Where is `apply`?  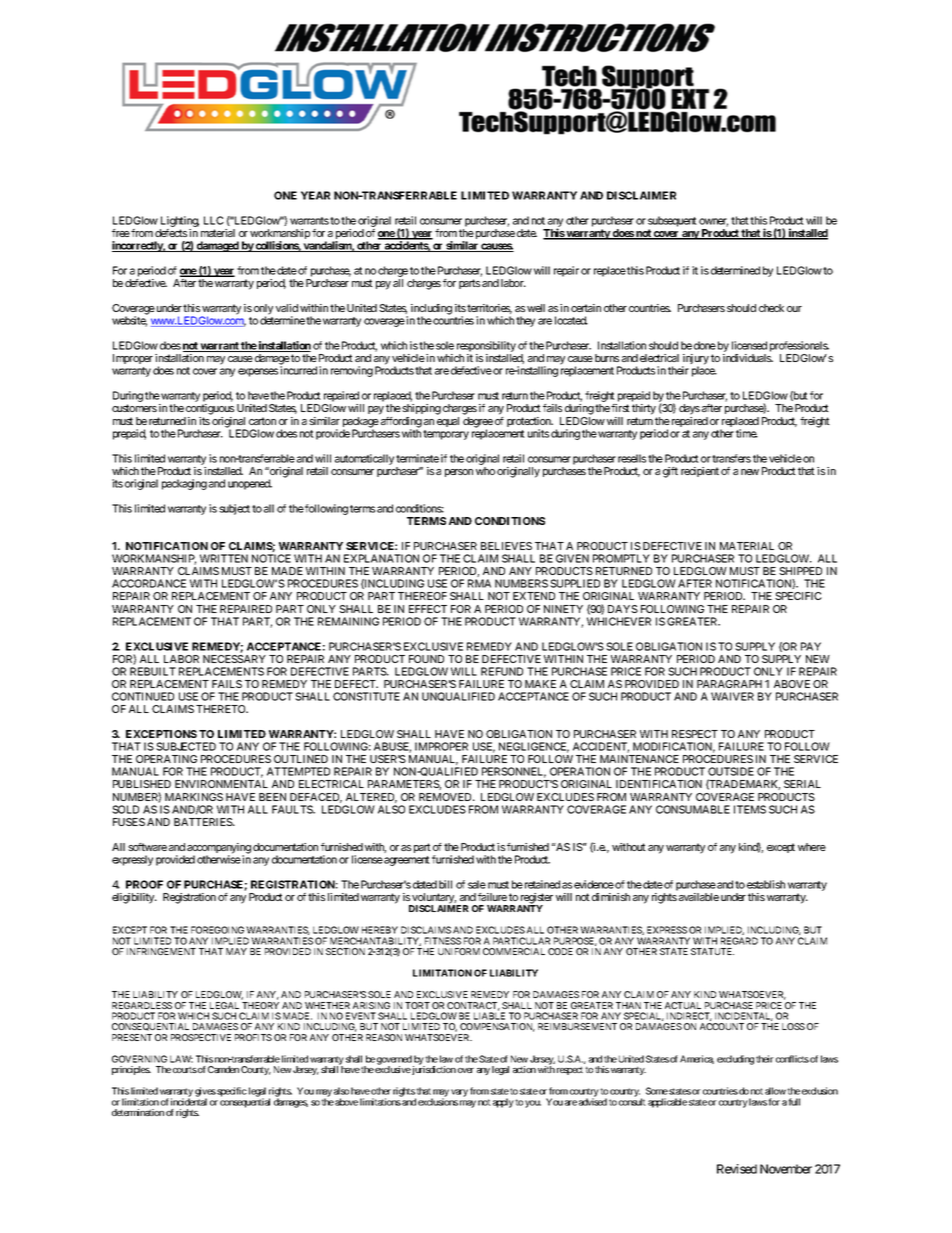 apply is located at coordinates (503, 1103).
